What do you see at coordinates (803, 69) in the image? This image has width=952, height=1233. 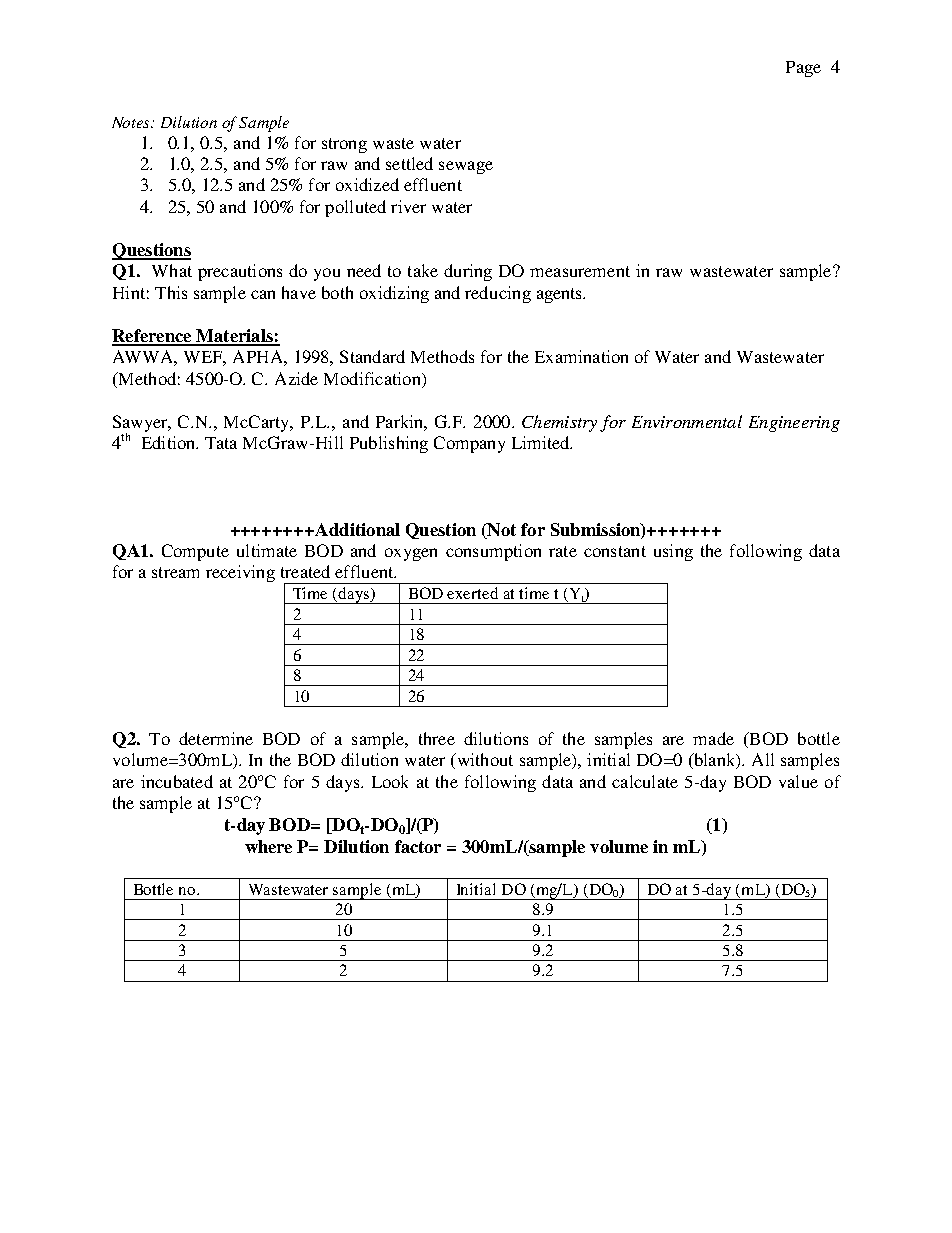 I see `Page` at bounding box center [803, 69].
